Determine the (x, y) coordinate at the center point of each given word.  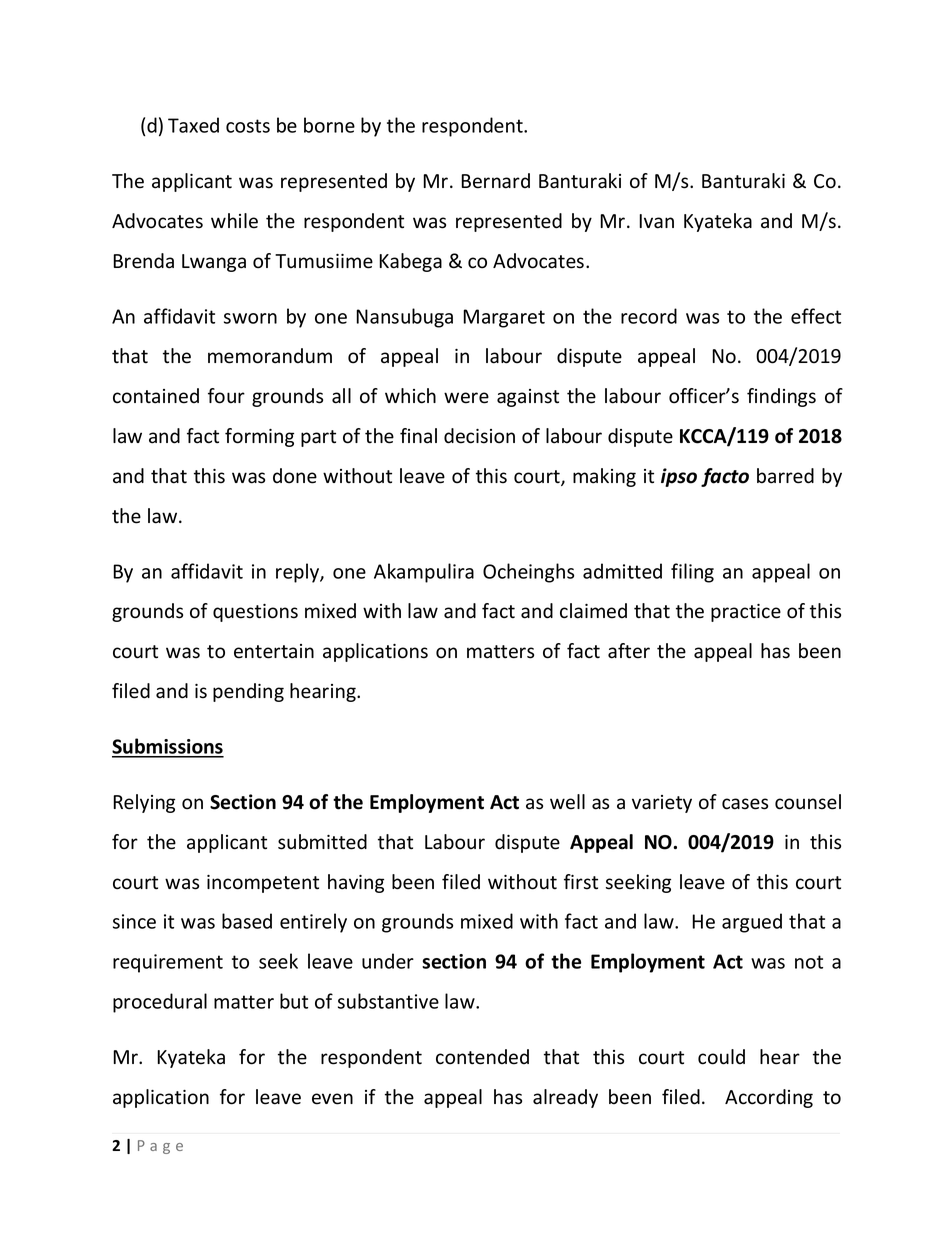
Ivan (656, 221)
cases (745, 804)
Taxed (193, 125)
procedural (160, 1003)
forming (259, 437)
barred (785, 476)
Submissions (168, 747)
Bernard (495, 181)
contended (482, 1057)
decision (479, 436)
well (567, 802)
